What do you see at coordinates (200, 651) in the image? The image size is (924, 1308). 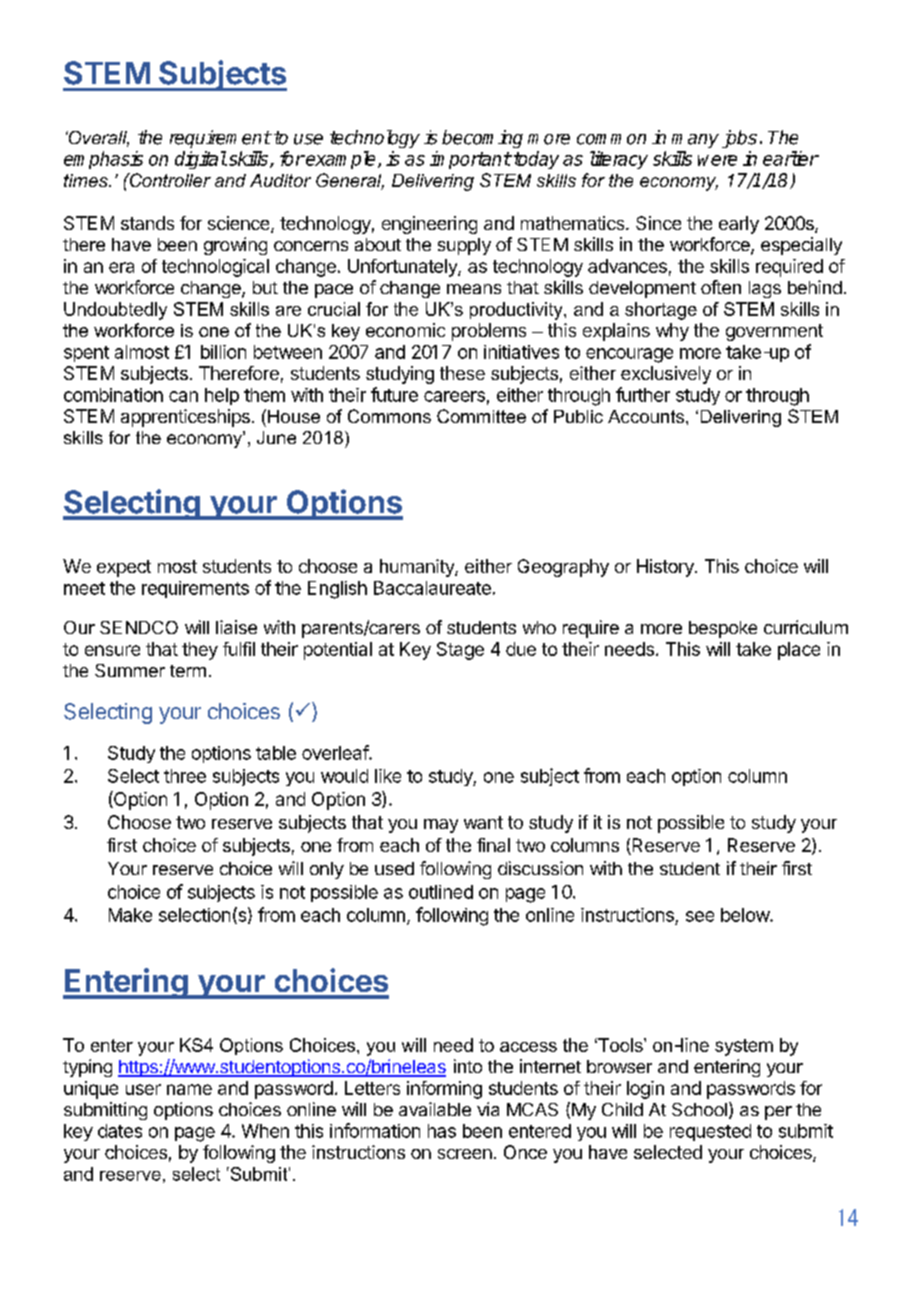 I see `they` at bounding box center [200, 651].
